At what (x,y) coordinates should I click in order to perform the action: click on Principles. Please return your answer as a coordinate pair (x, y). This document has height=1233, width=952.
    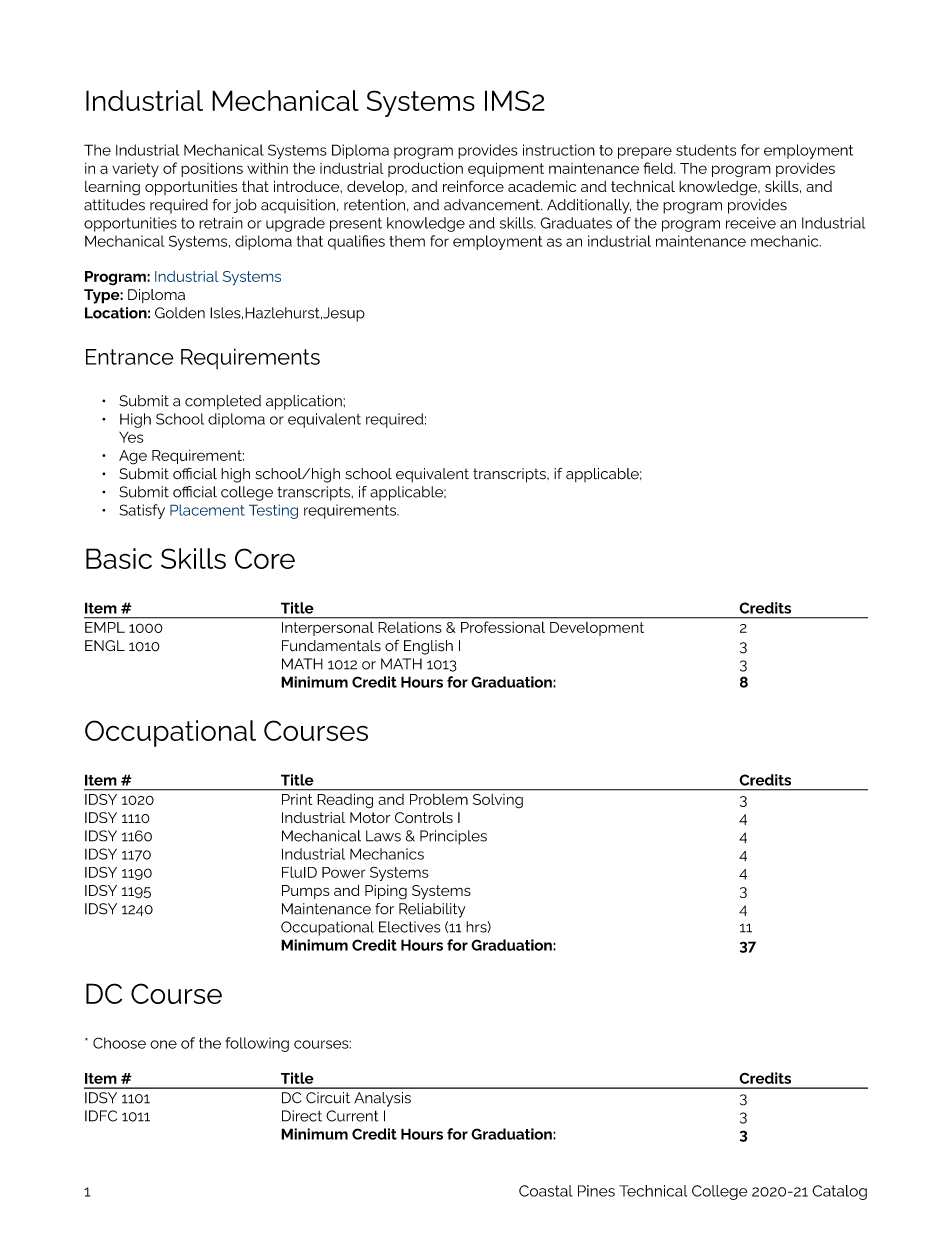
    Looking at the image, I should click on (453, 837).
